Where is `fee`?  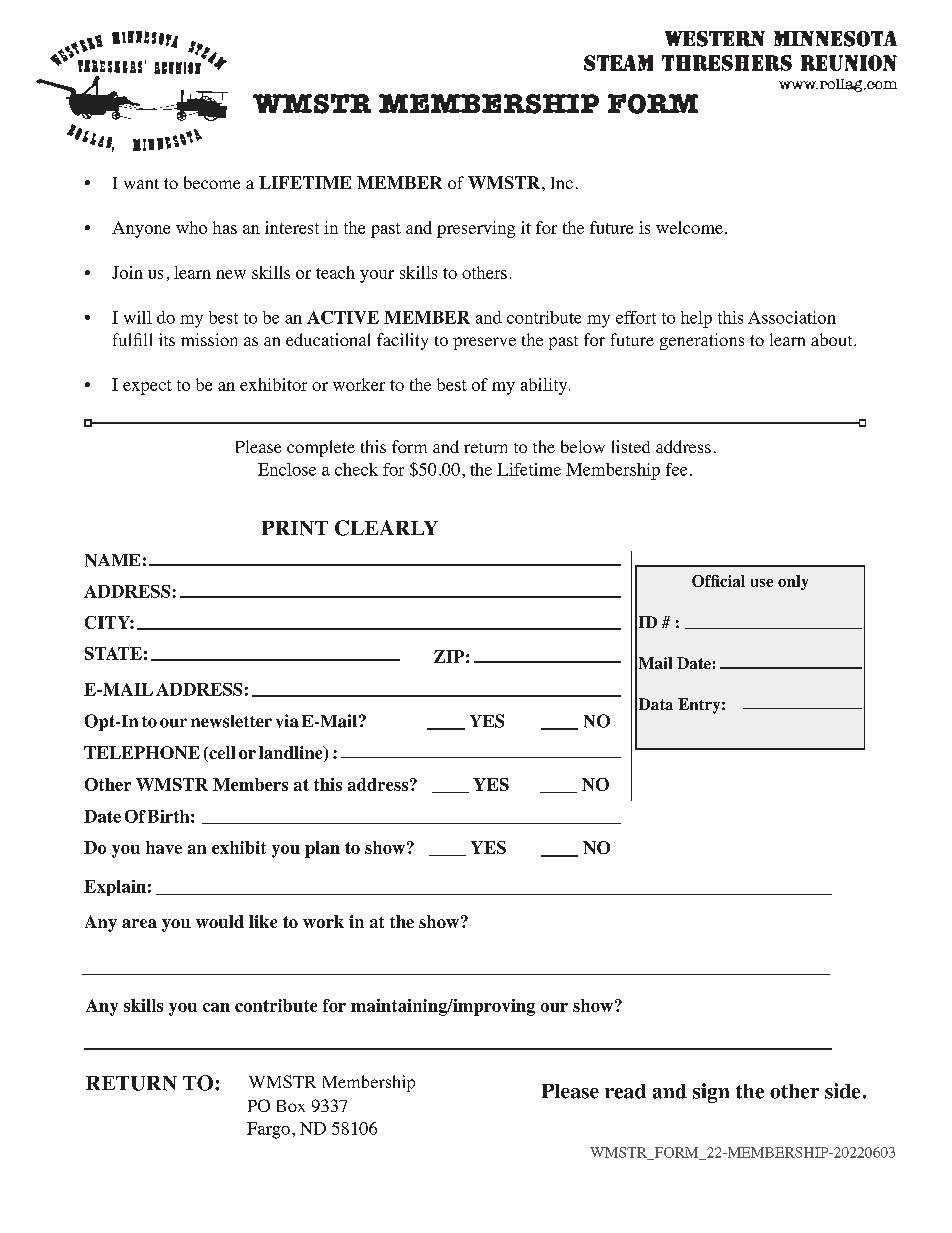 fee is located at coordinates (676, 469).
